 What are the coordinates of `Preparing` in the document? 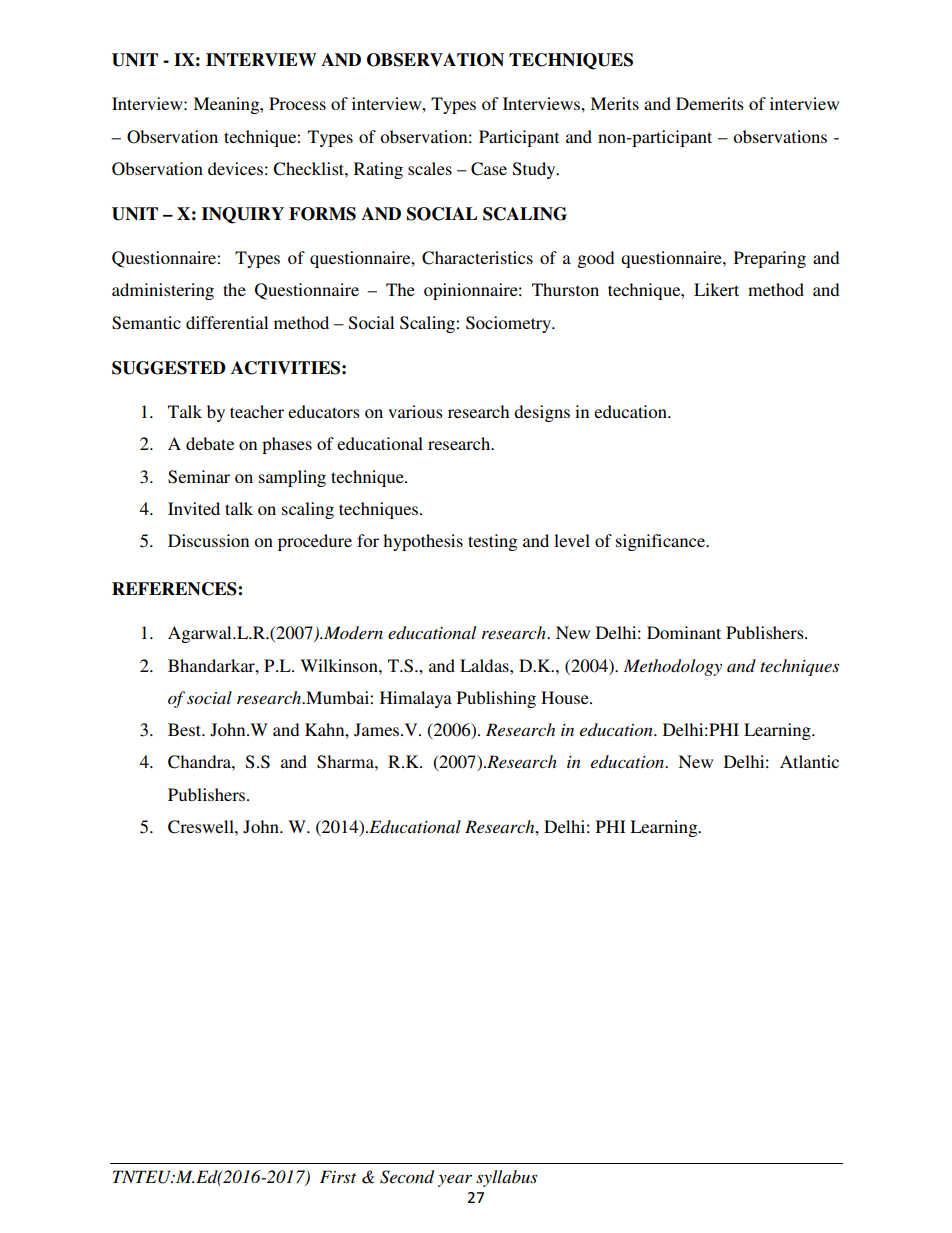 It's located at (770, 259).
